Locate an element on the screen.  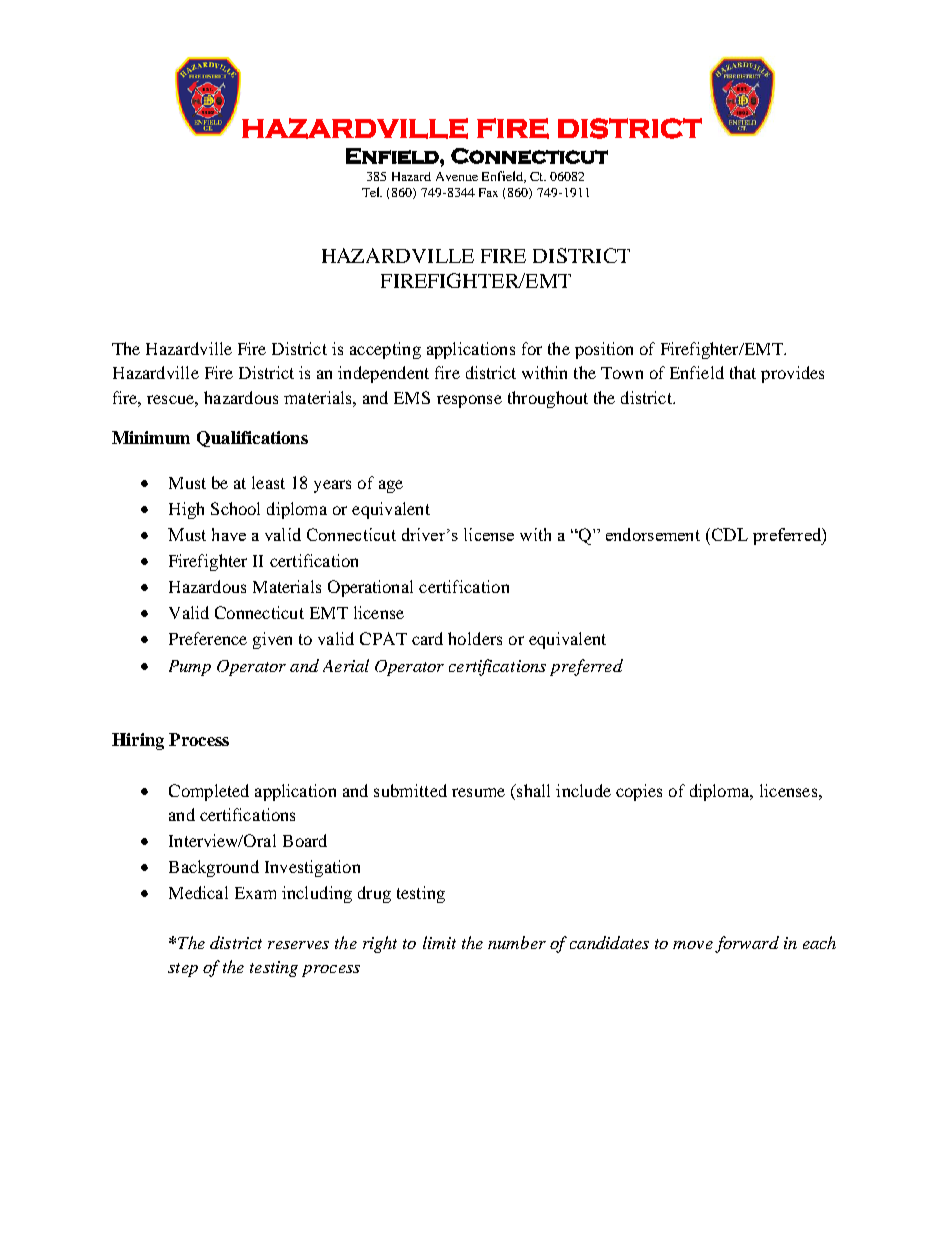
Tel is located at coordinates (372, 192).
